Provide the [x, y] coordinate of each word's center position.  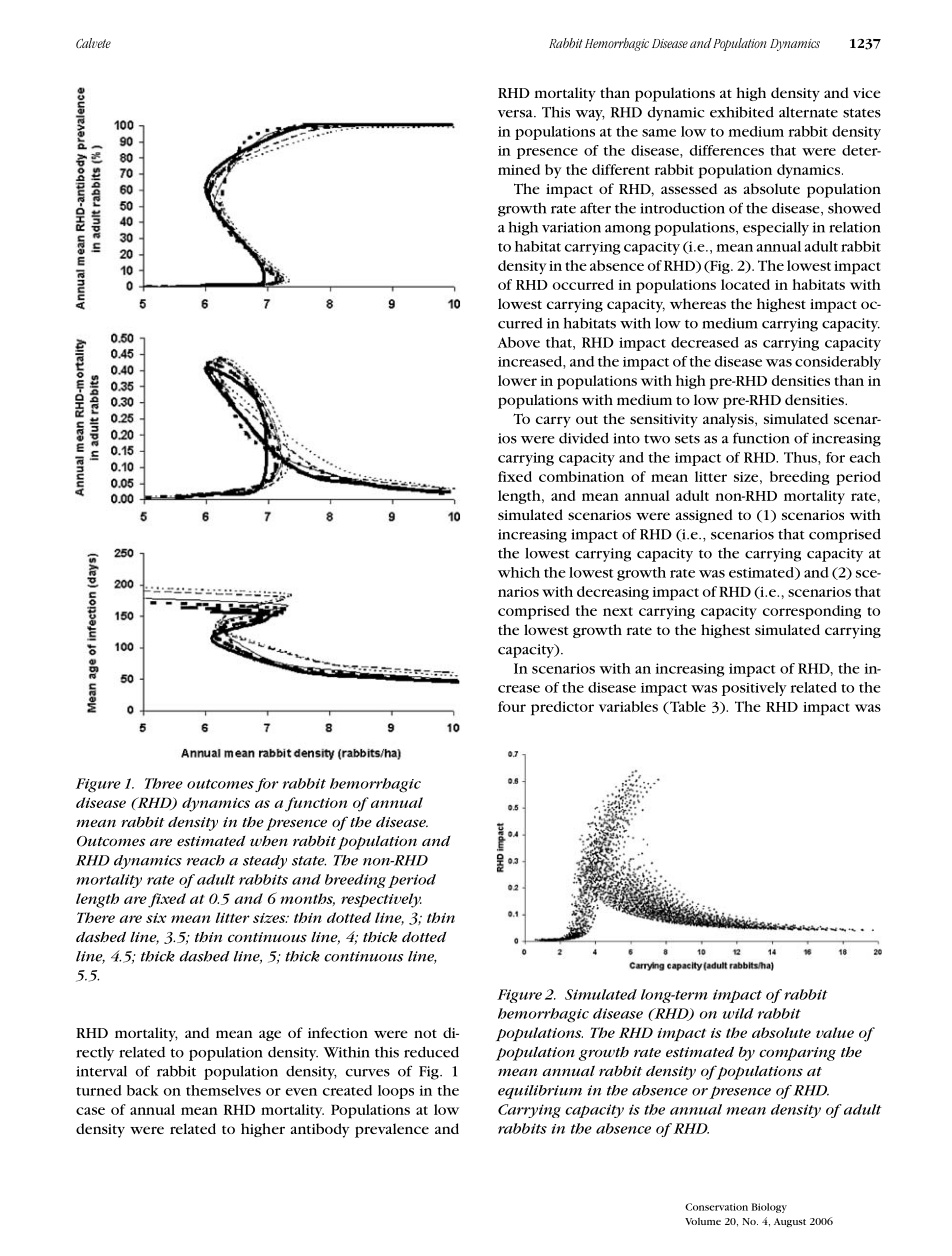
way [590, 115]
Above [518, 342]
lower [517, 380]
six [156, 918]
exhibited [742, 112]
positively [754, 689]
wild [738, 1013]
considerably [838, 363]
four [512, 706]
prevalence [392, 1130]
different [621, 169]
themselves [223, 1090]
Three [164, 783]
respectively [381, 900]
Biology [769, 1208]
